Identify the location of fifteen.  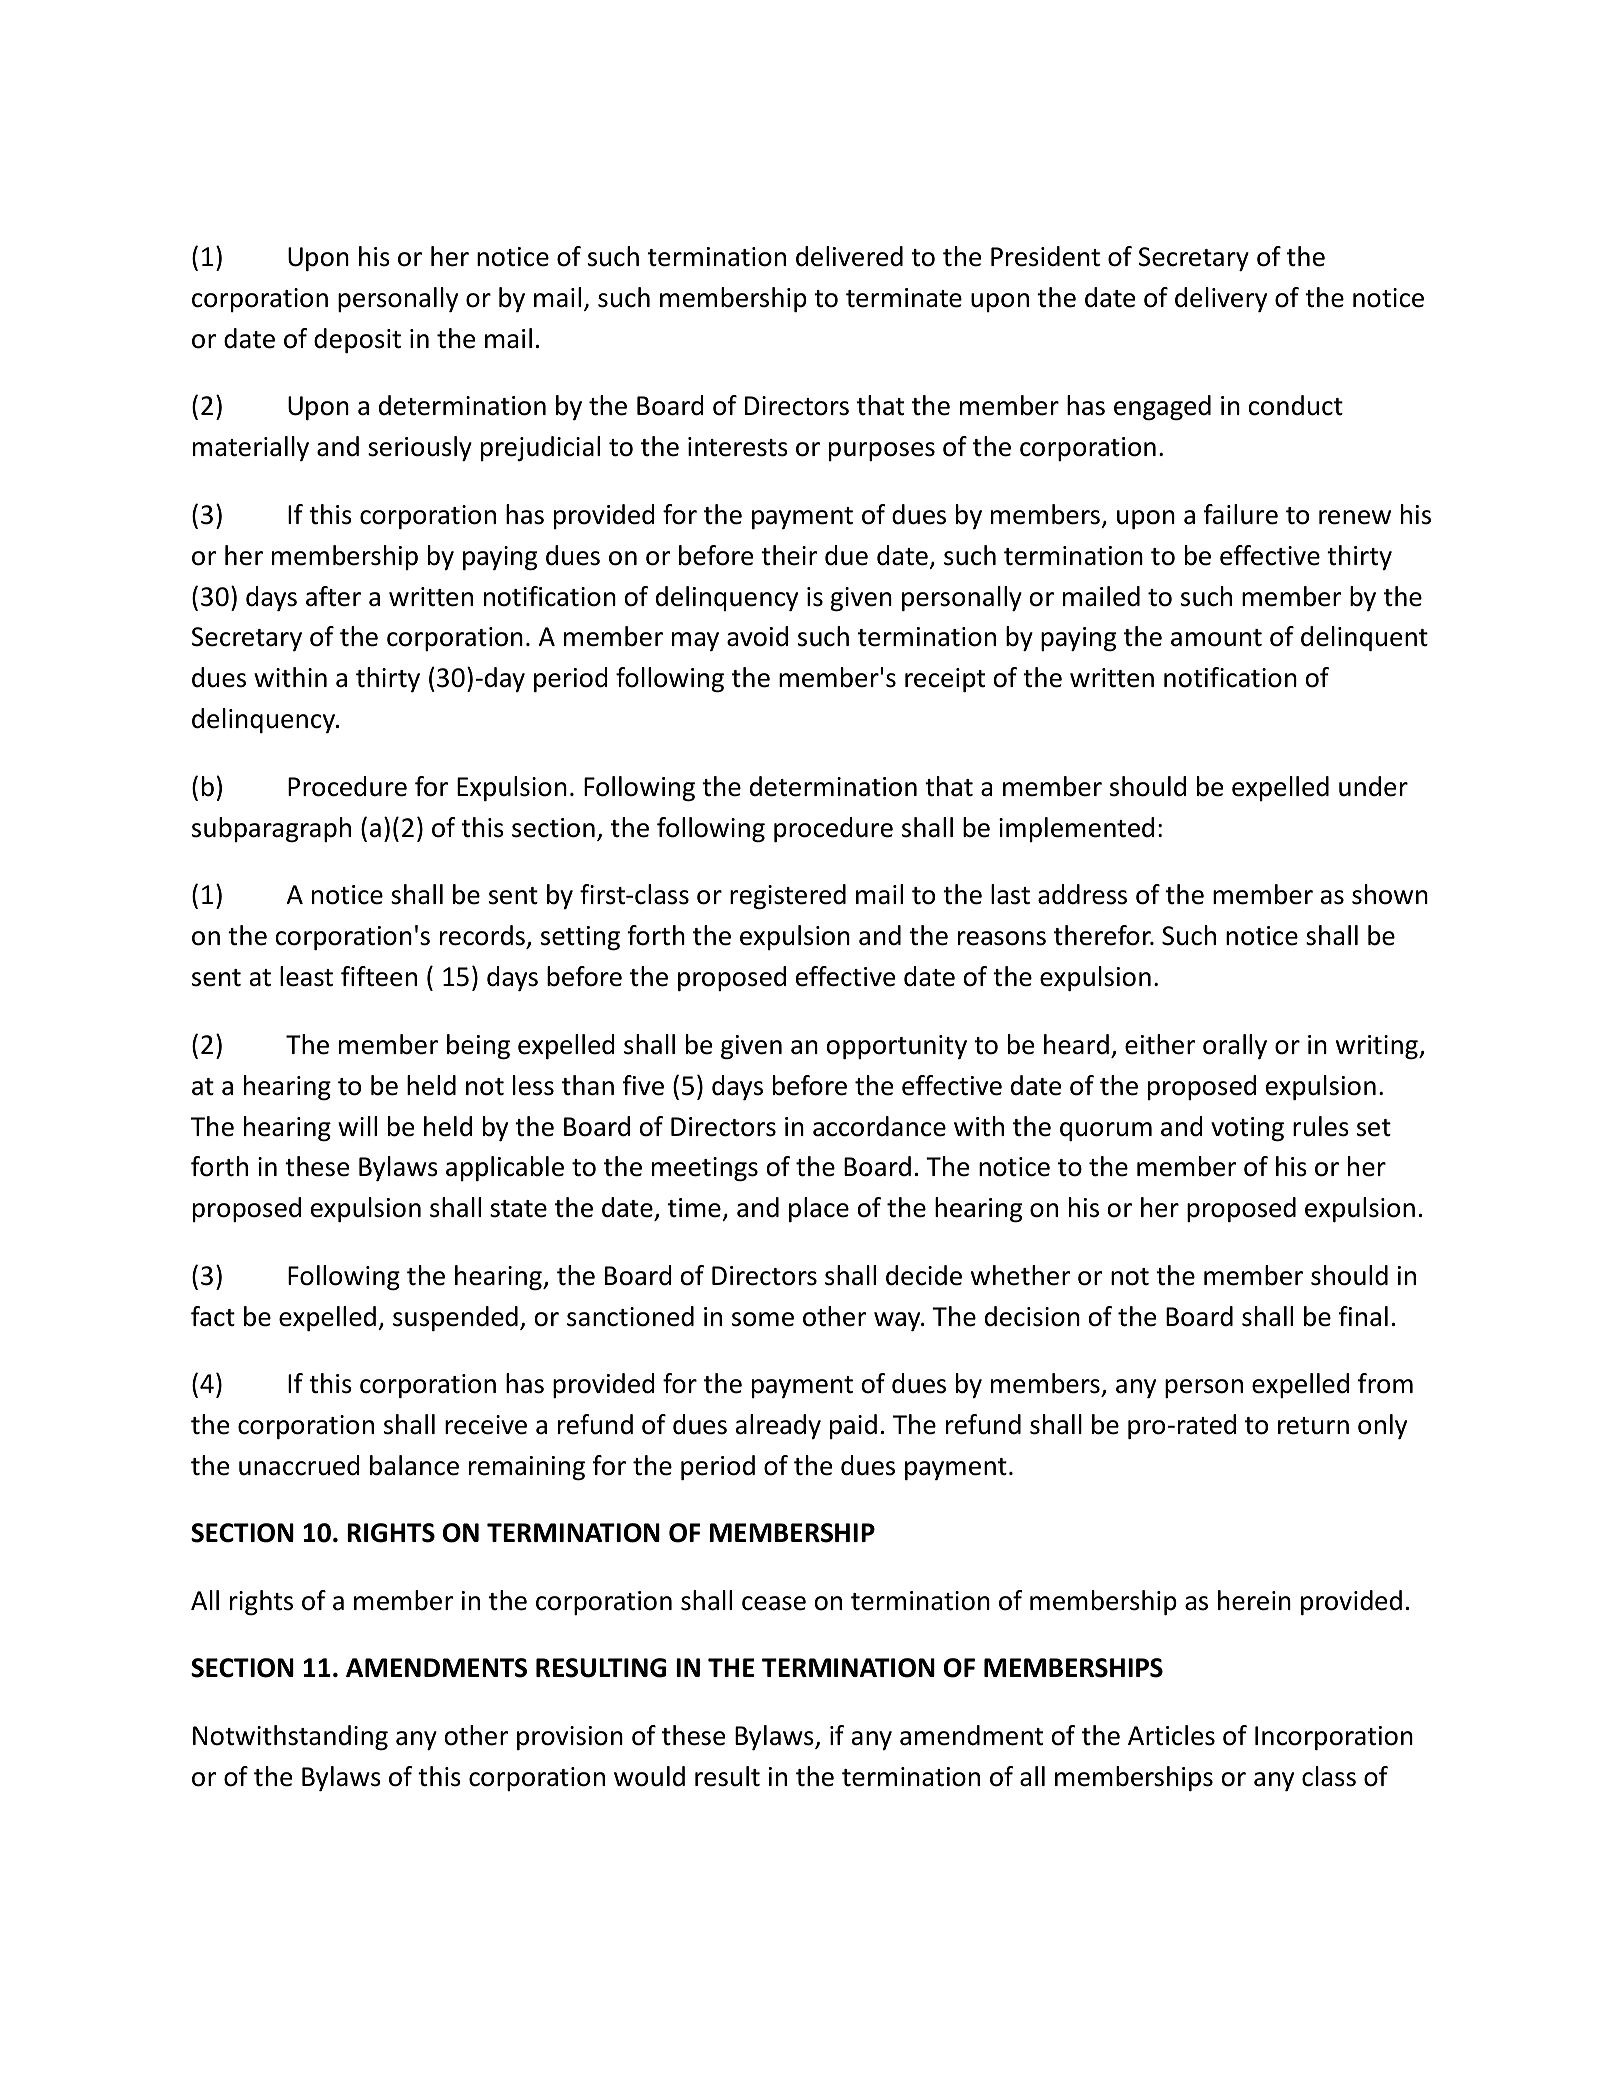
(379, 976).
